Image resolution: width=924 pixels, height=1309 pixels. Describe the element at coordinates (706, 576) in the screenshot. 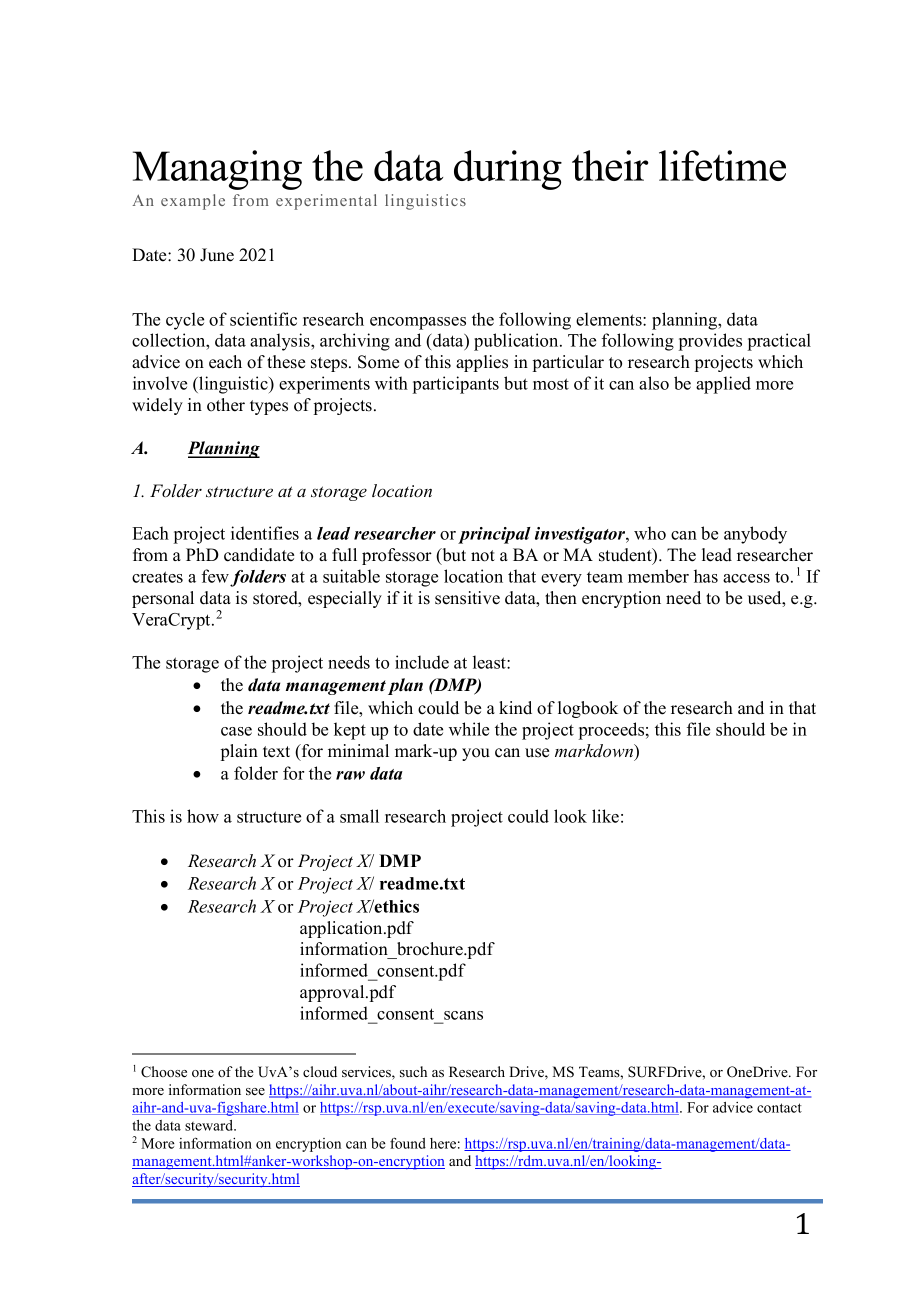

I see `has` at that location.
